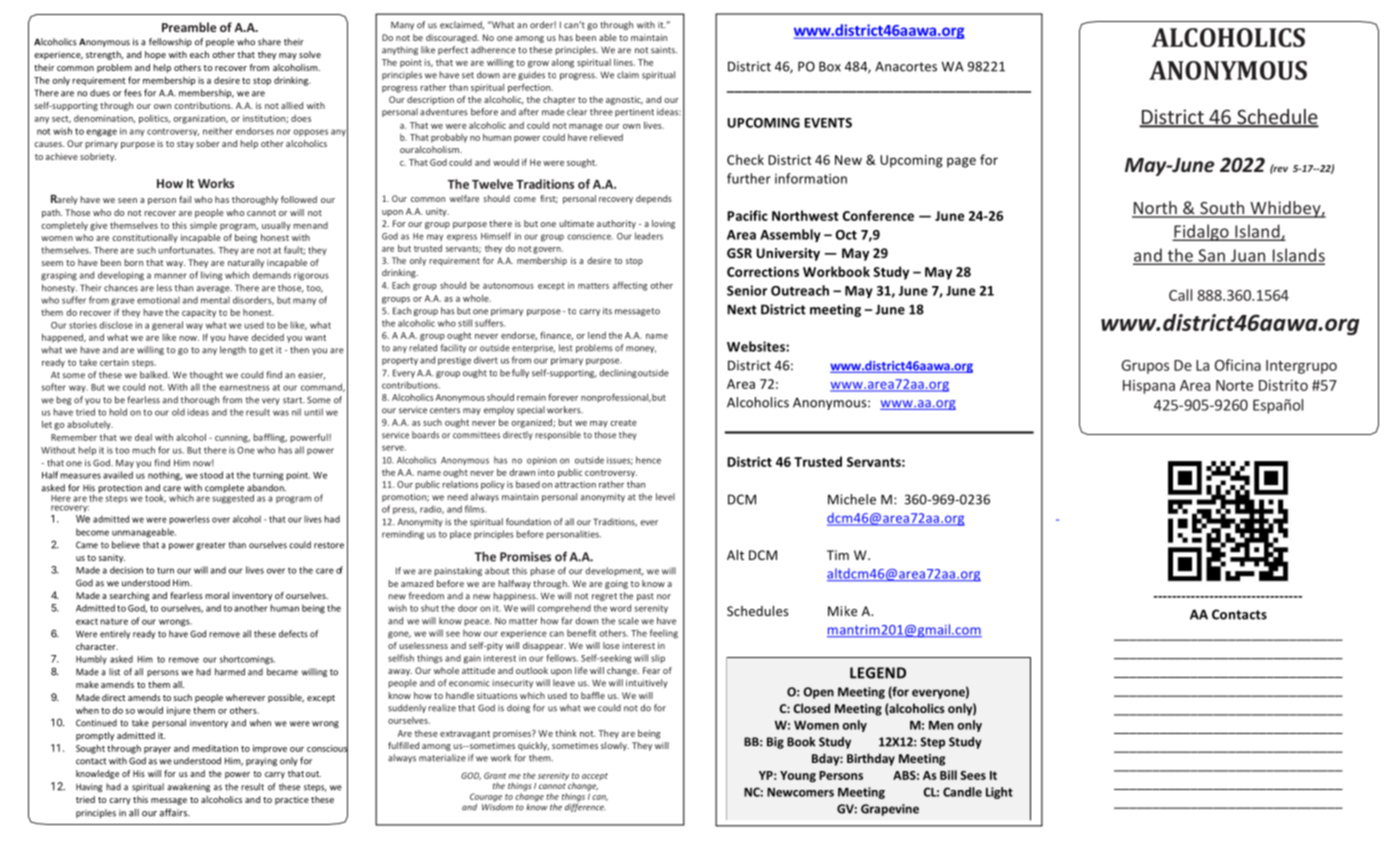  I want to click on hope, so click(155, 55).
